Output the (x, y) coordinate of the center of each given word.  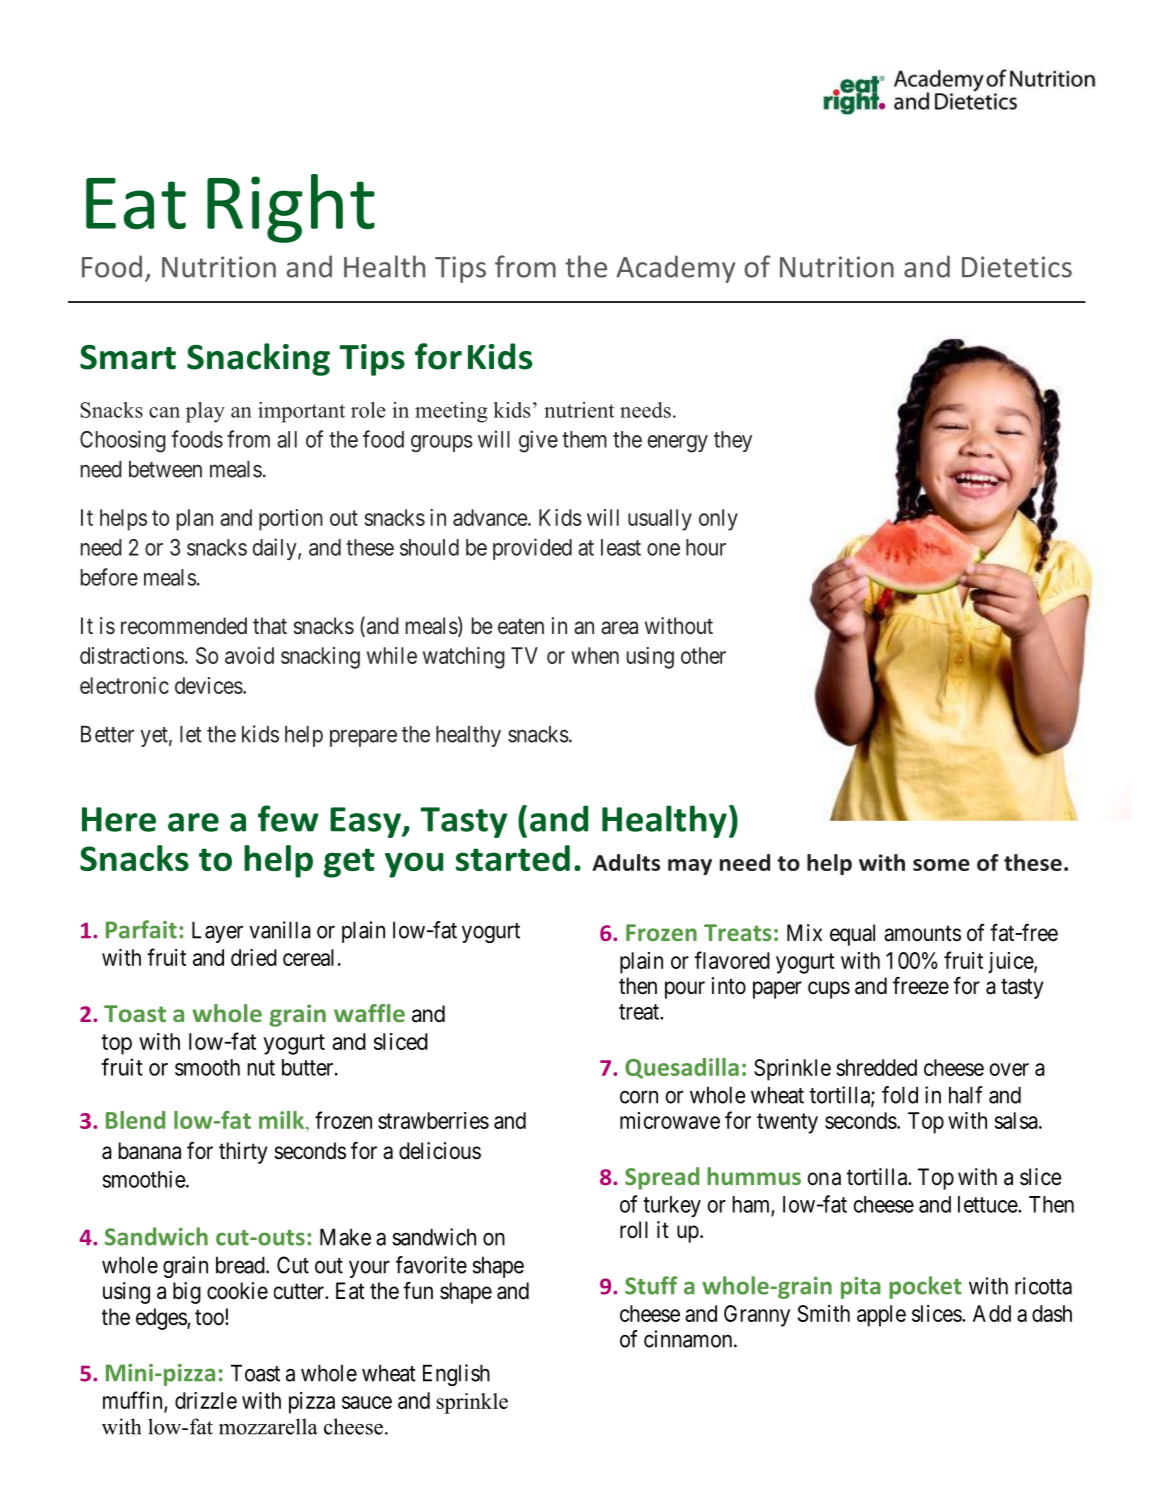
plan (195, 520)
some (941, 865)
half (966, 1095)
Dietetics (1017, 267)
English (456, 1375)
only (718, 520)
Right (291, 208)
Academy (675, 269)
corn (639, 1097)
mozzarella (268, 1426)
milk (283, 1120)
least (621, 547)
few (288, 818)
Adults (626, 862)
